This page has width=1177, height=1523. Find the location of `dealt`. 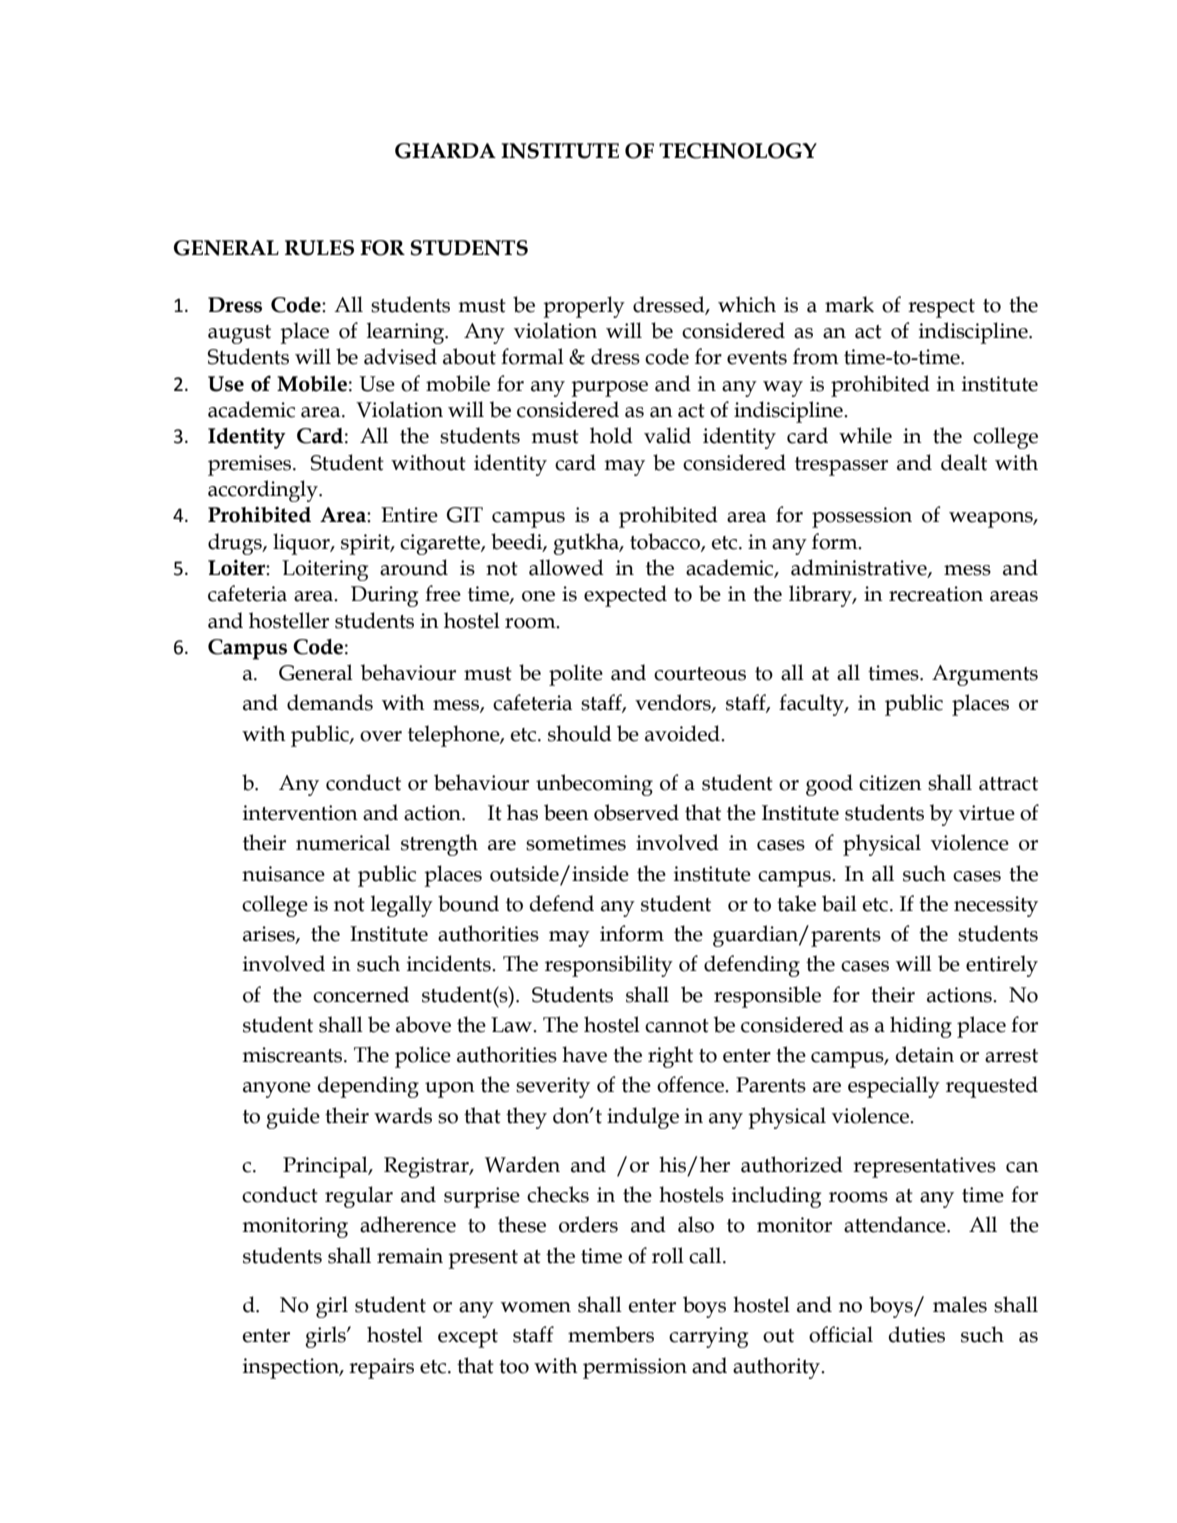

dealt is located at coordinates (964, 462).
